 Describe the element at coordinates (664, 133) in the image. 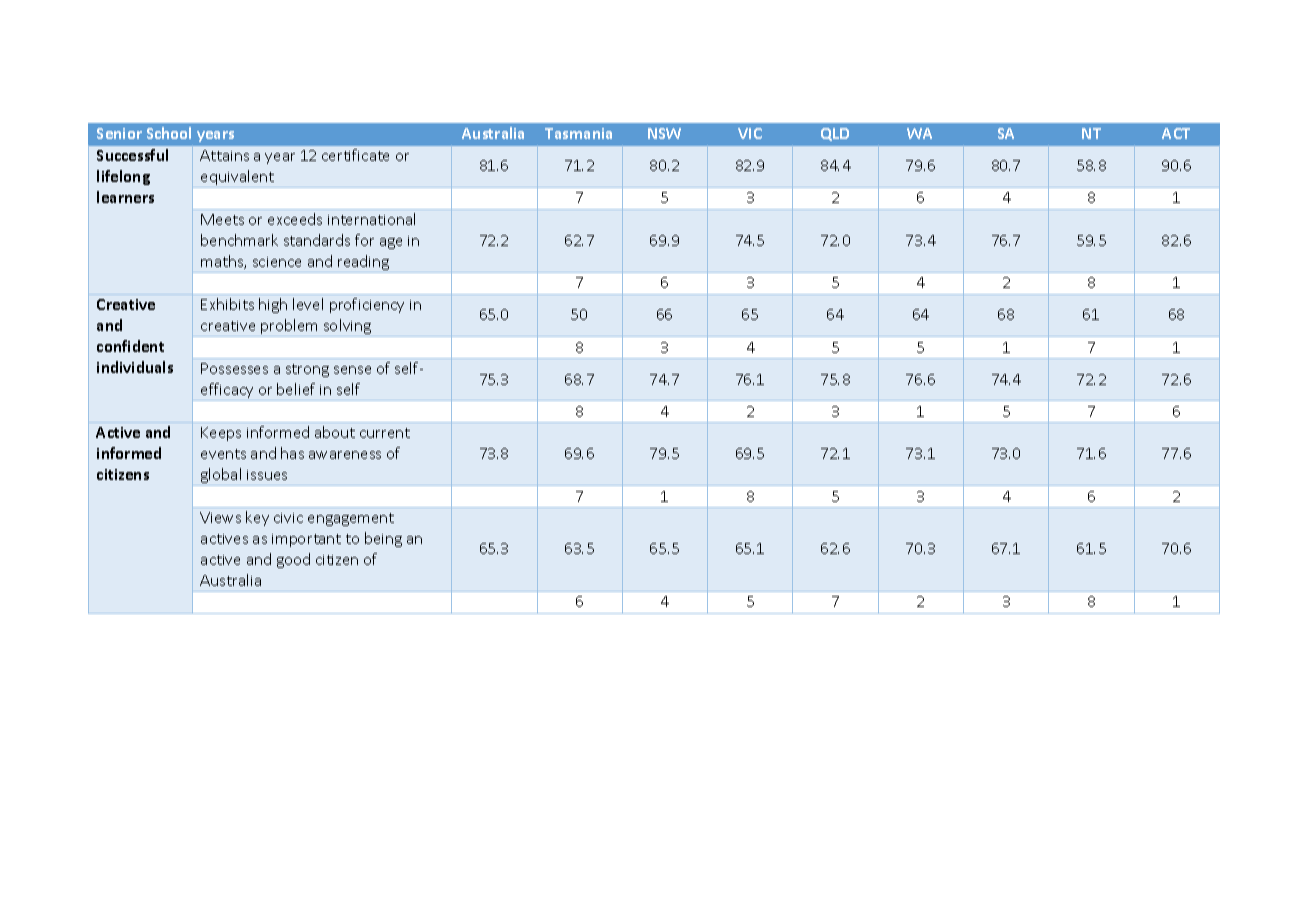

I see `NSW` at that location.
